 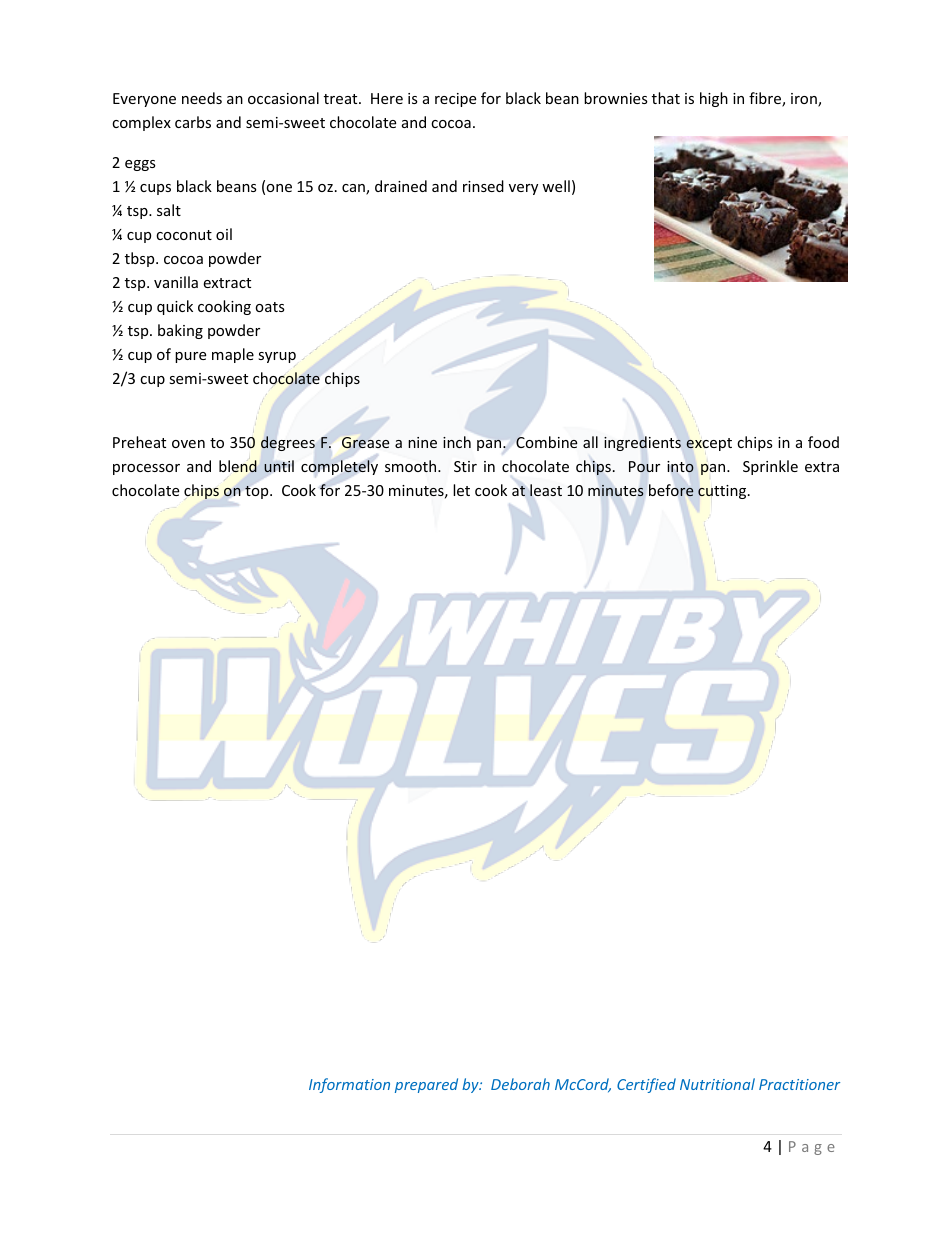 I want to click on Sprinkle, so click(x=770, y=467).
